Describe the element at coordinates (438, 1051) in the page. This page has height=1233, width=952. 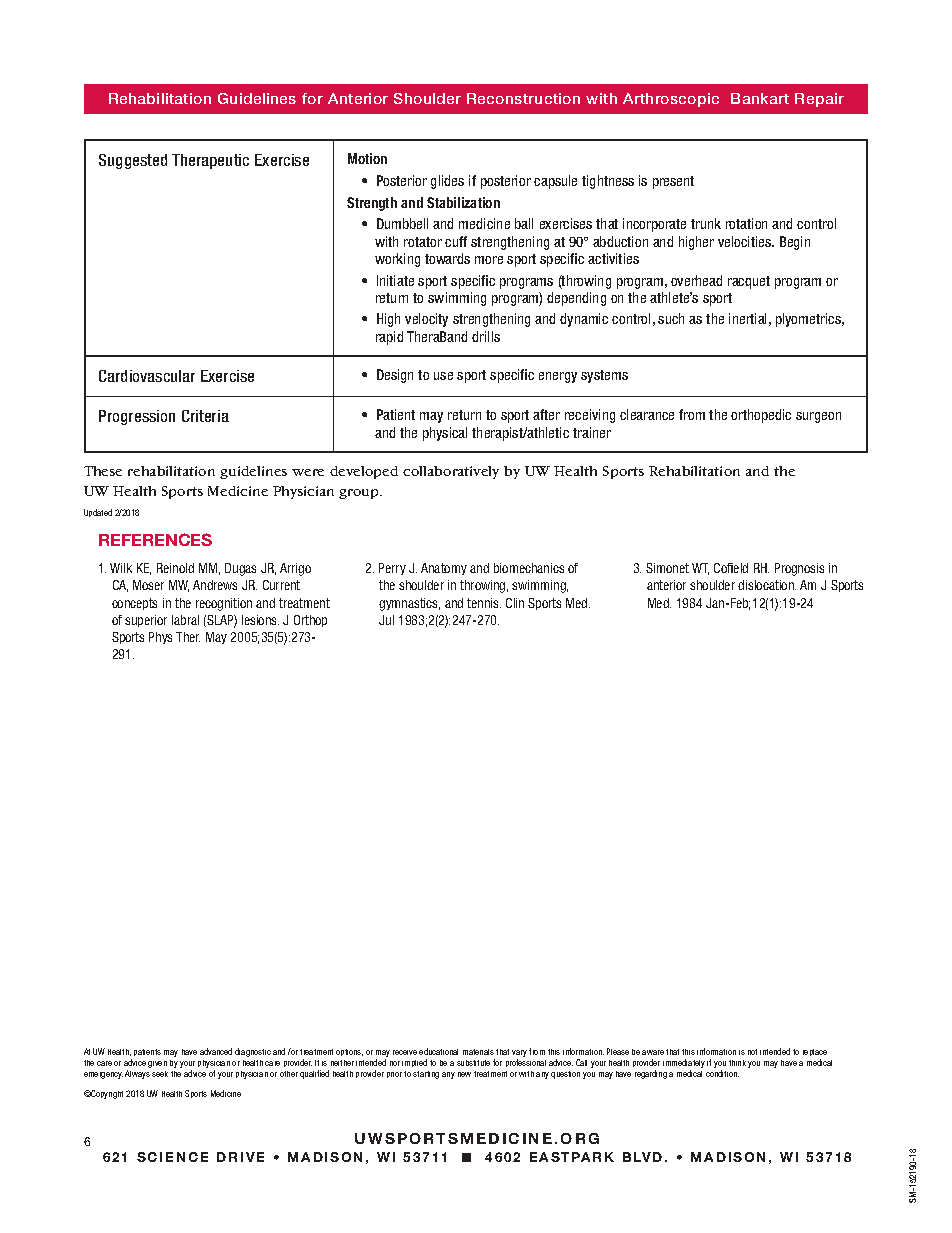
I see `educational` at that location.
